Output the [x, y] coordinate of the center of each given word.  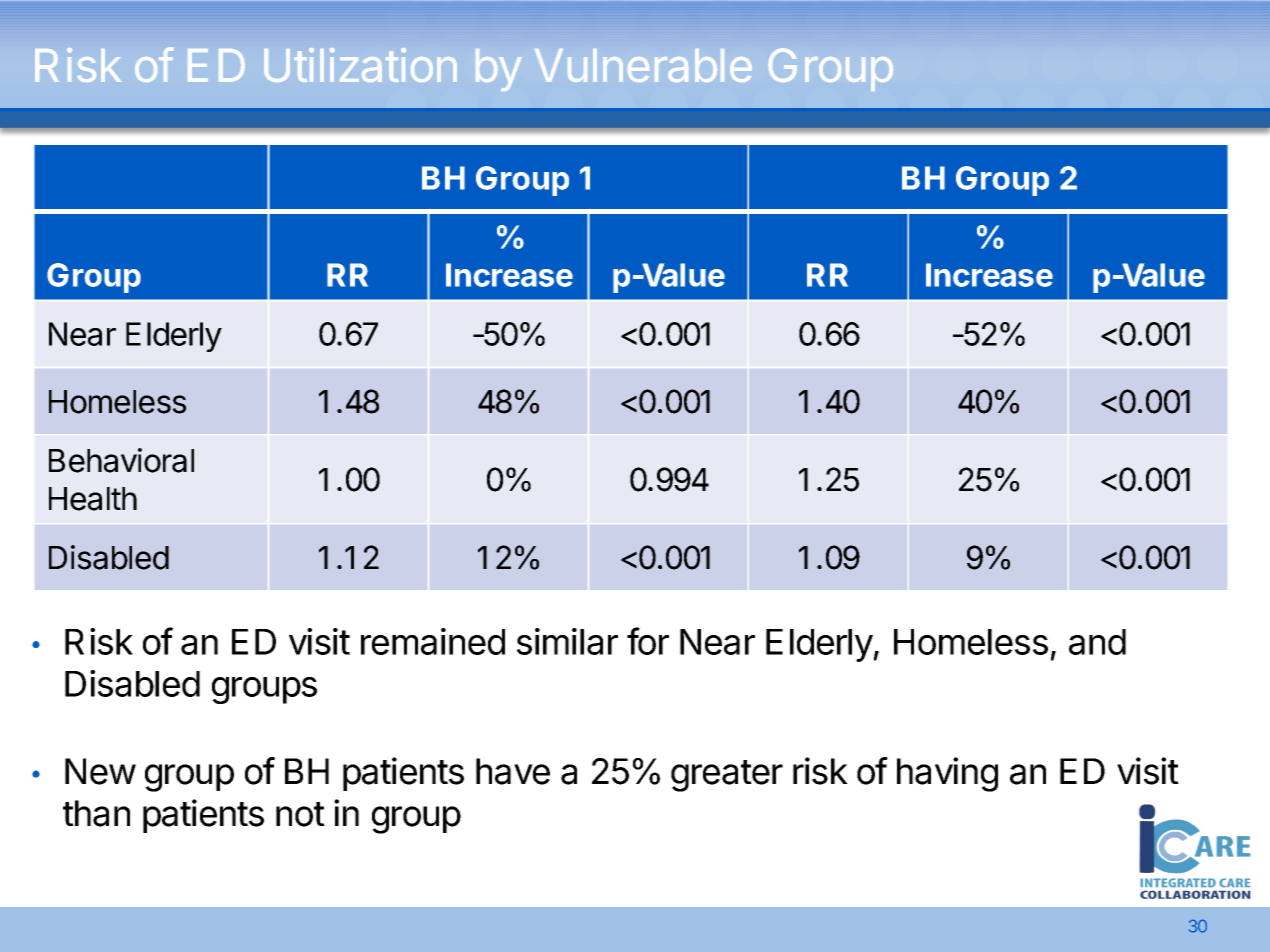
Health [93, 499]
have [513, 771]
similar [567, 641]
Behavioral [121, 460]
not [300, 814]
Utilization [360, 65]
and [1097, 642]
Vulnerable [643, 65]
